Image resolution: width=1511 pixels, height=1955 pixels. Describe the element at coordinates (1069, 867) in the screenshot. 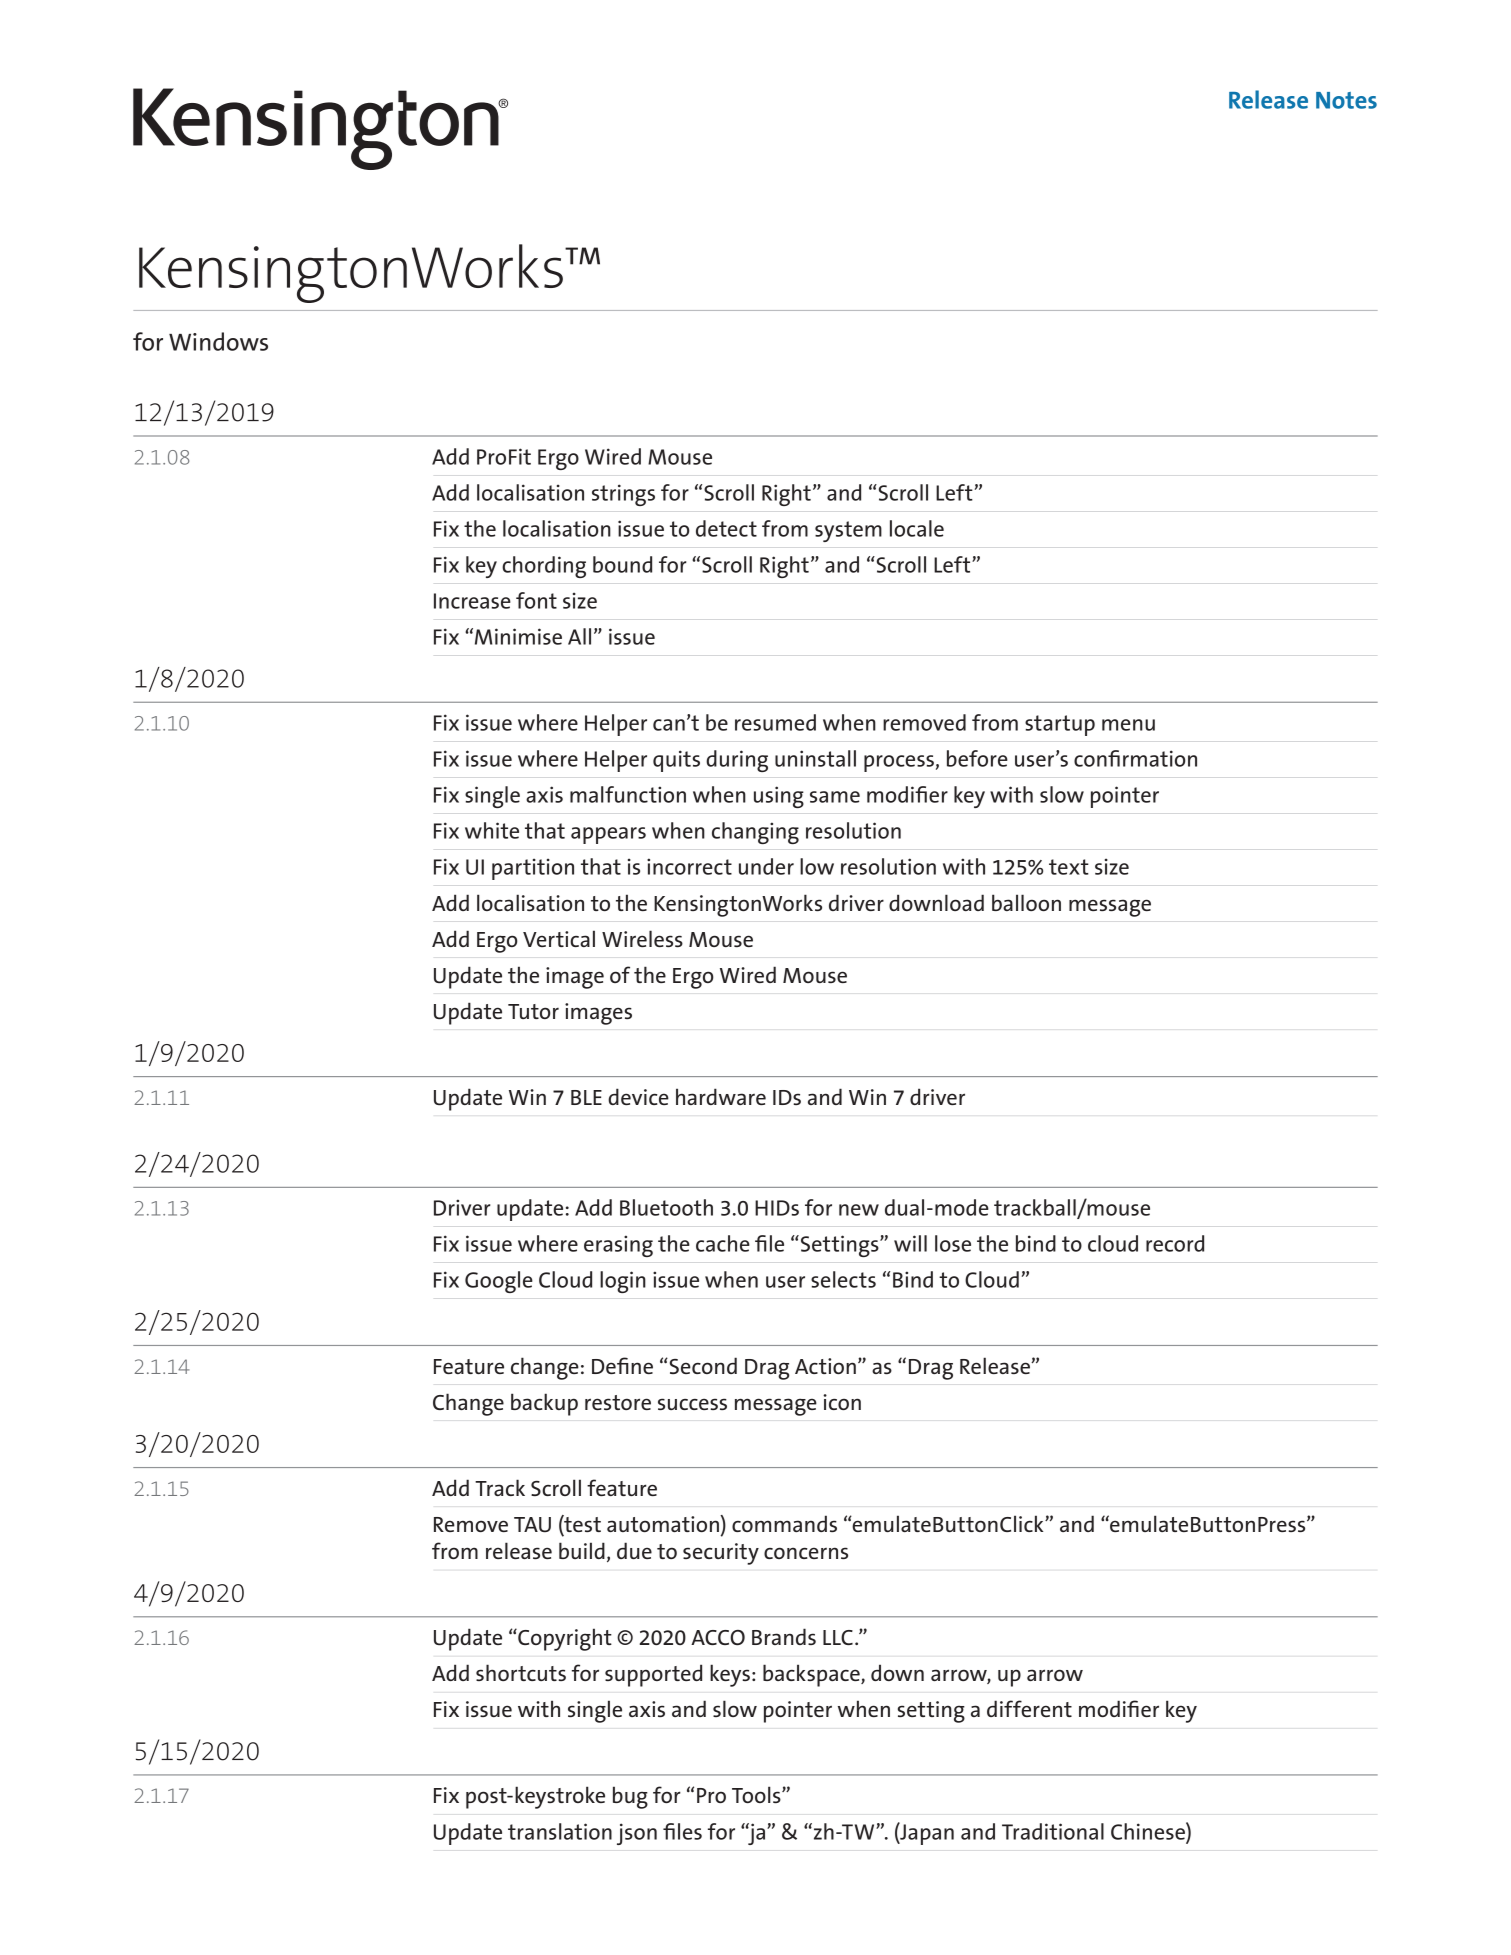

I see `text` at that location.
